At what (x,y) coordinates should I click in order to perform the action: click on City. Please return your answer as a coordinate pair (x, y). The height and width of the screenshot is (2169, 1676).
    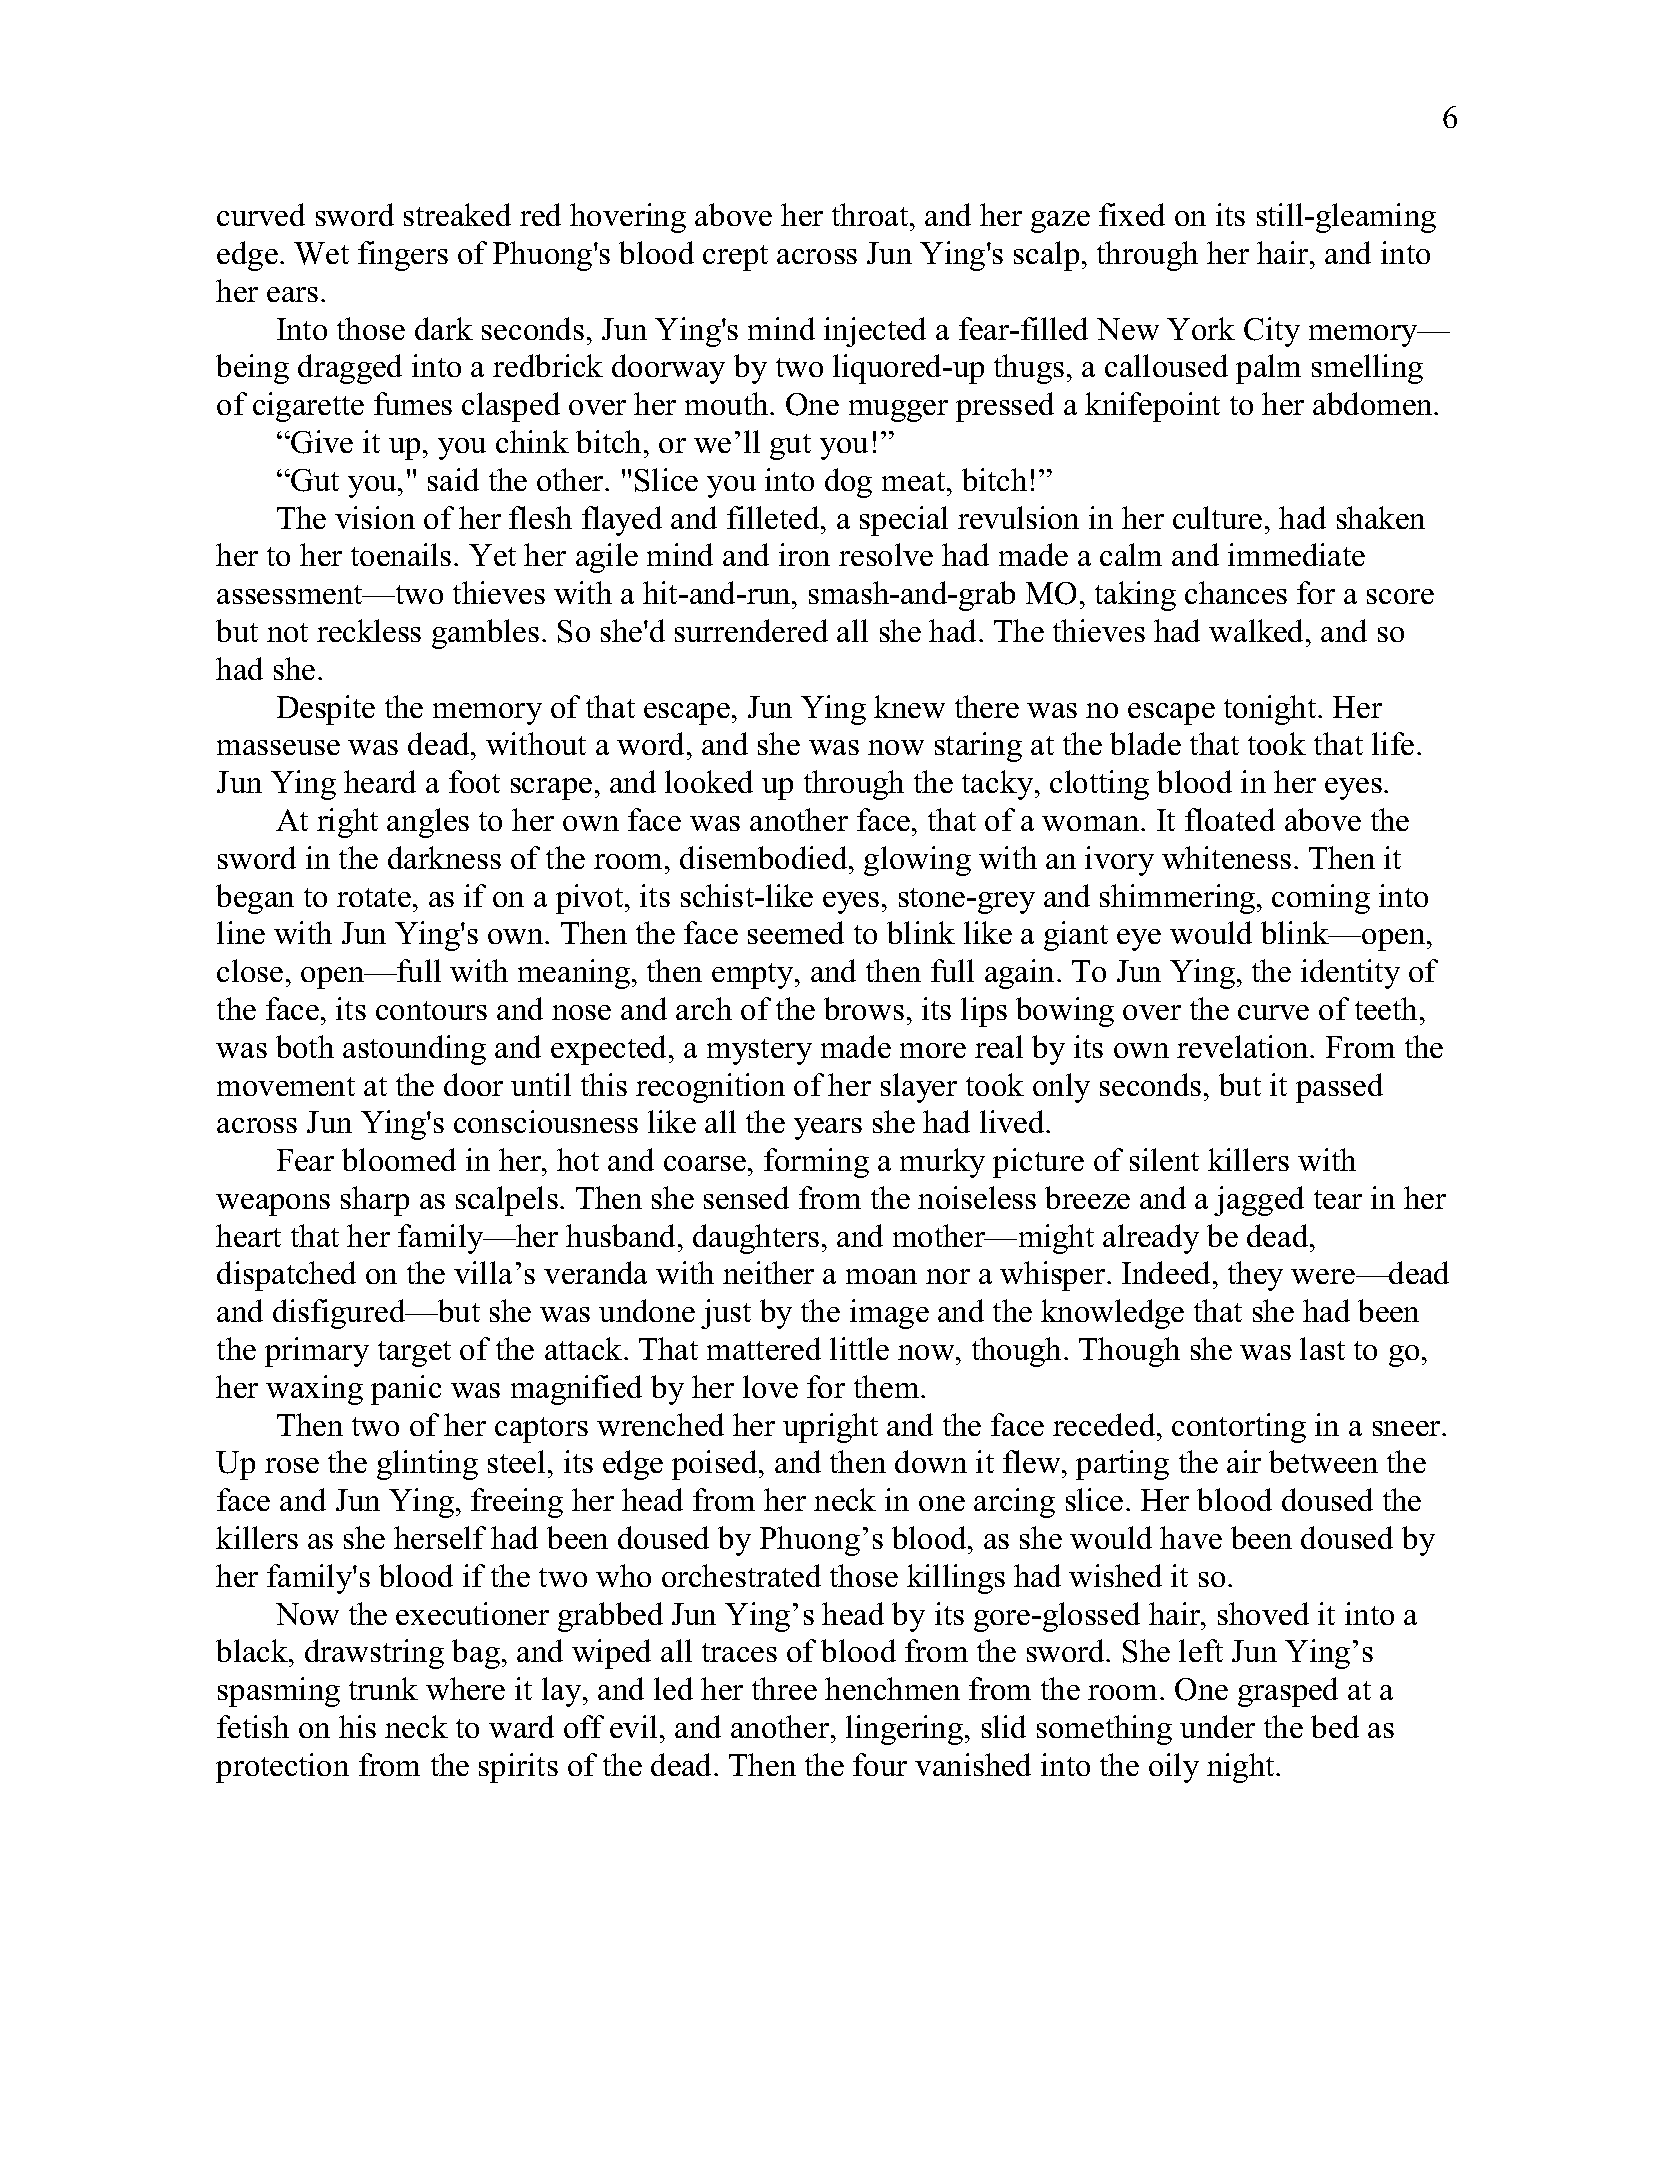
    Looking at the image, I should click on (1272, 332).
